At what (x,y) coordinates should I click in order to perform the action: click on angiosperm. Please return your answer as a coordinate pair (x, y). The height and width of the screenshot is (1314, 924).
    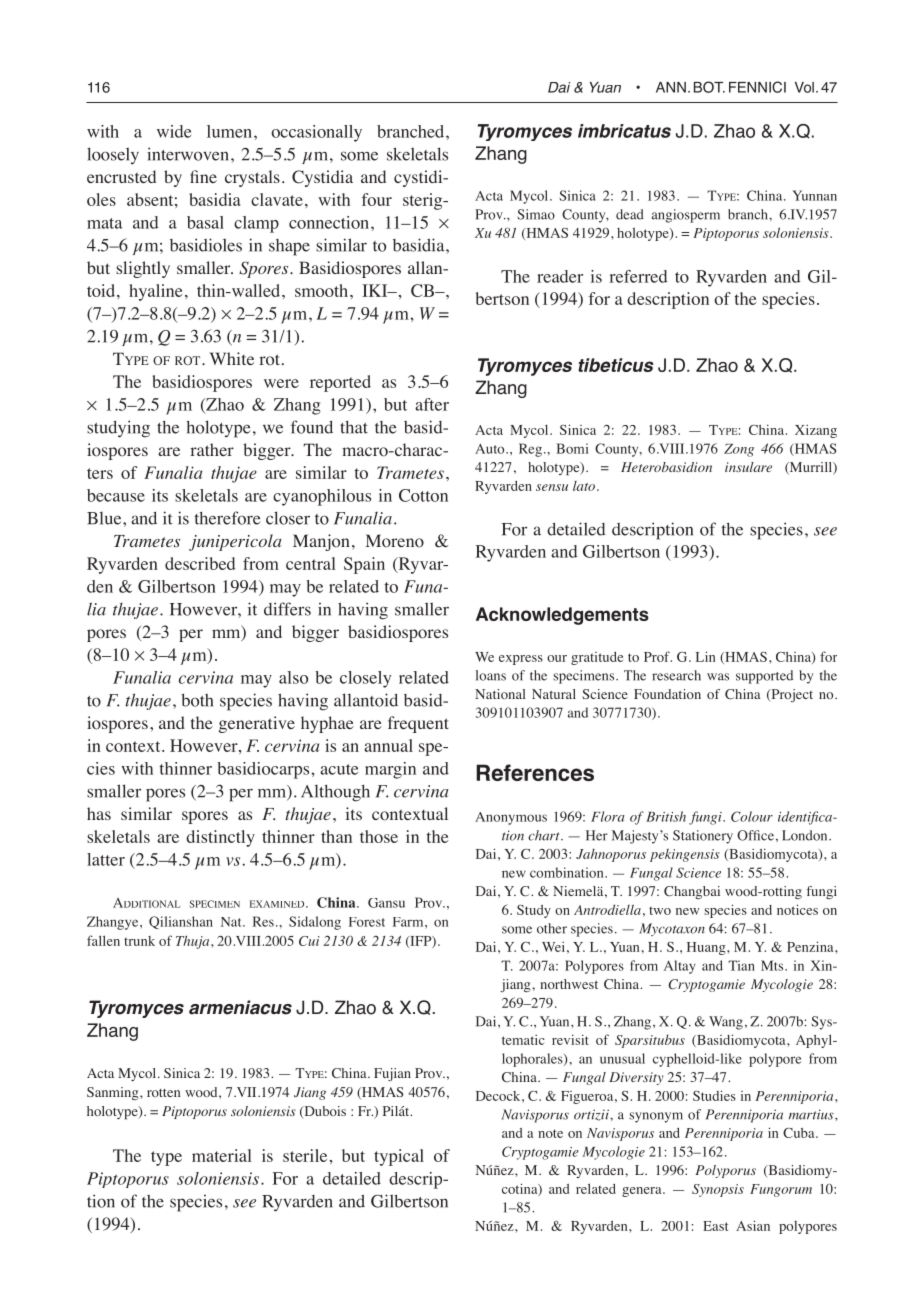
    Looking at the image, I should click on (686, 216).
